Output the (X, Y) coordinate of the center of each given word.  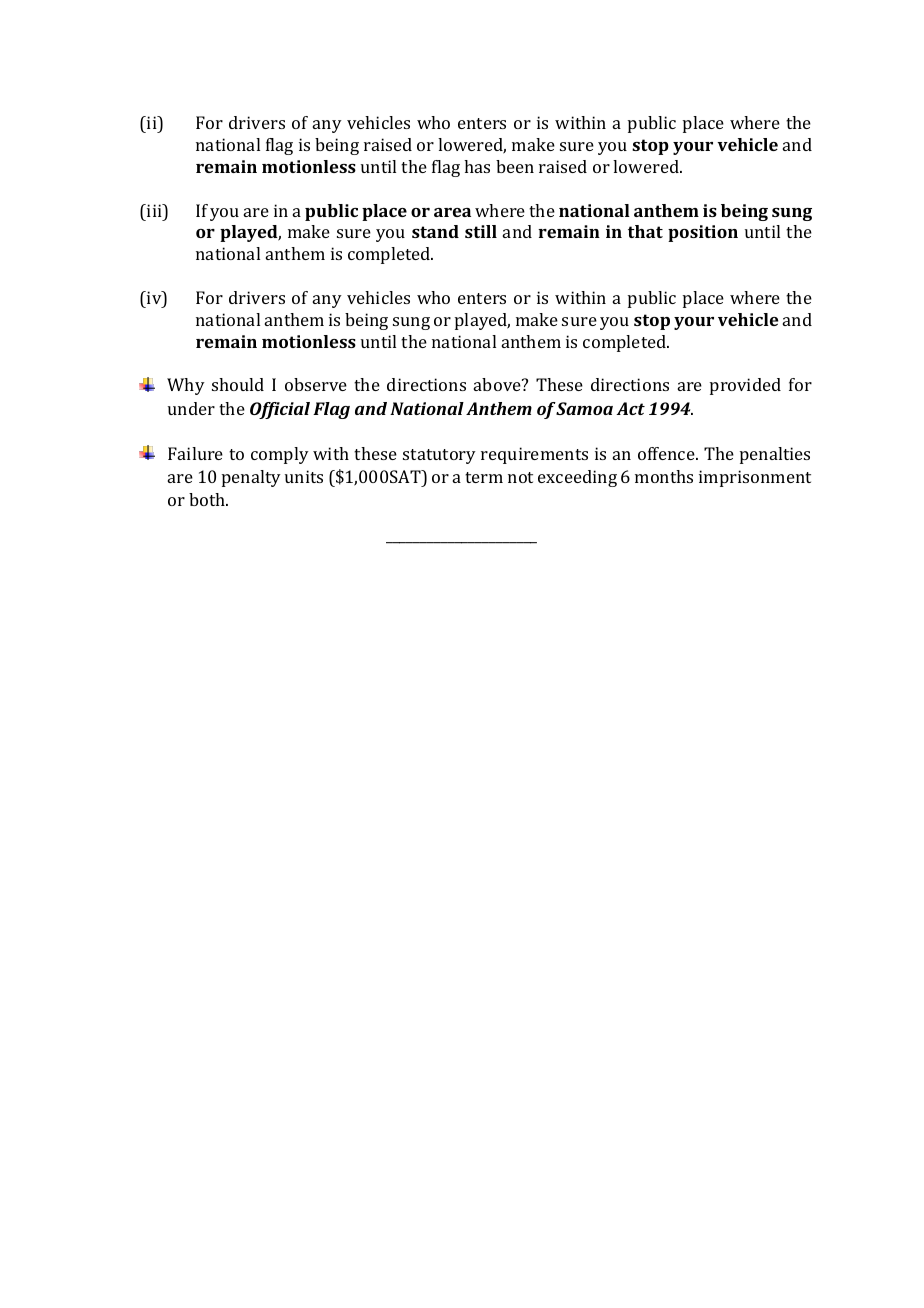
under (191, 408)
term (484, 477)
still (481, 231)
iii (154, 210)
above (498, 384)
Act (630, 408)
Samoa (584, 408)
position (703, 233)
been (515, 166)
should (238, 384)
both (208, 499)
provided (745, 386)
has (477, 166)
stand (435, 231)
